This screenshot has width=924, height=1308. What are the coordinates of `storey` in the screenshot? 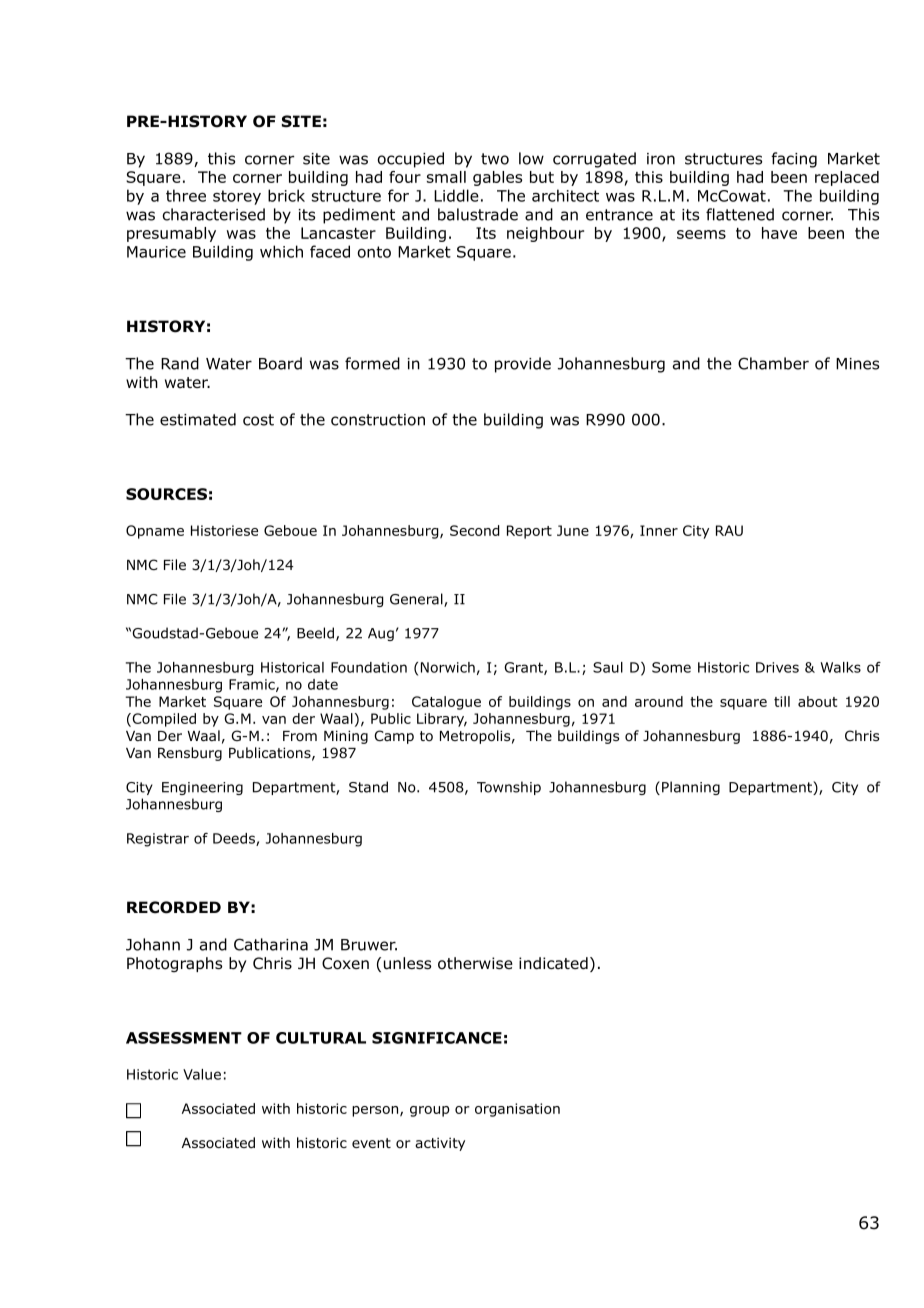 It's located at (237, 197).
